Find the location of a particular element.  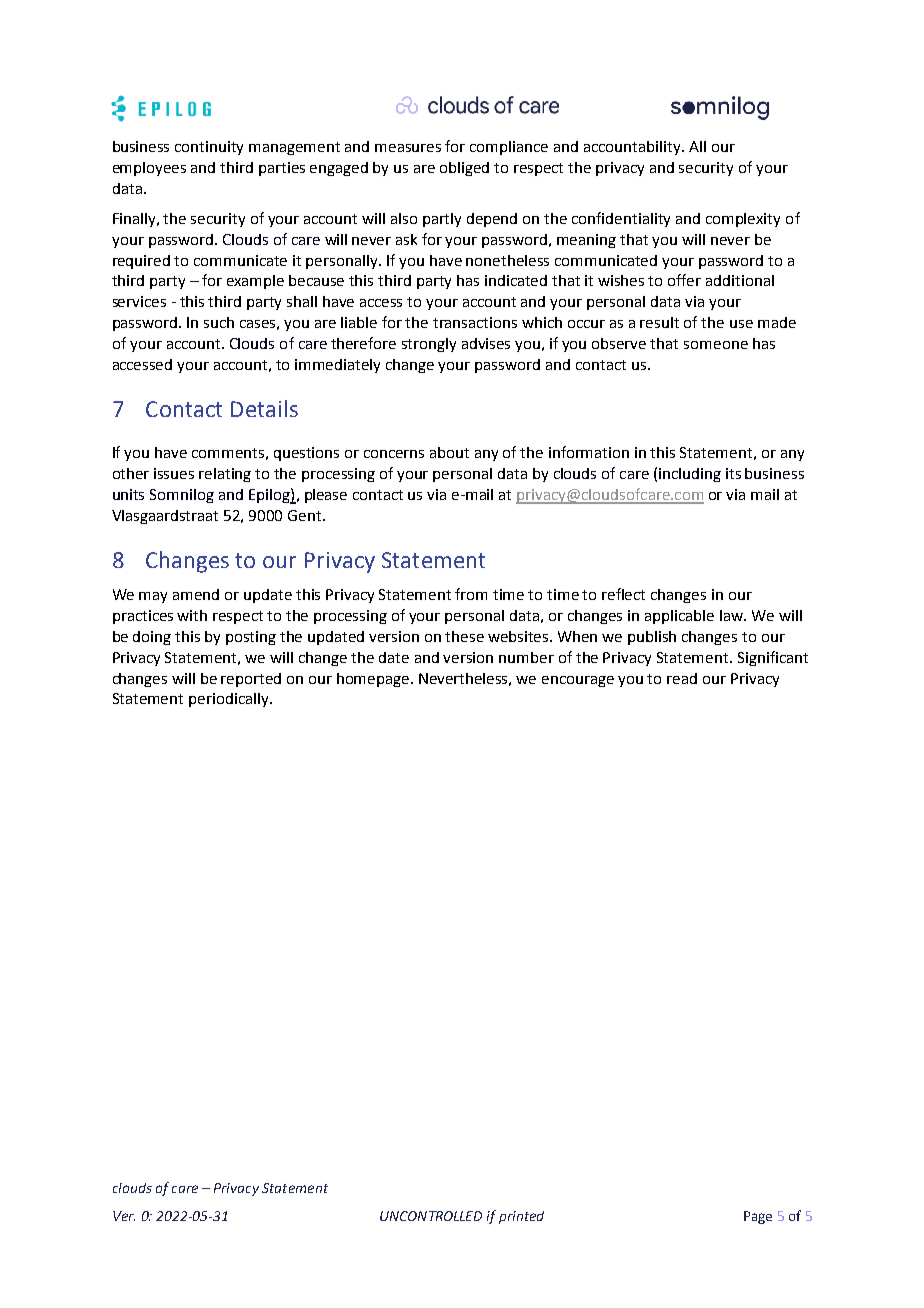

read is located at coordinates (682, 678).
